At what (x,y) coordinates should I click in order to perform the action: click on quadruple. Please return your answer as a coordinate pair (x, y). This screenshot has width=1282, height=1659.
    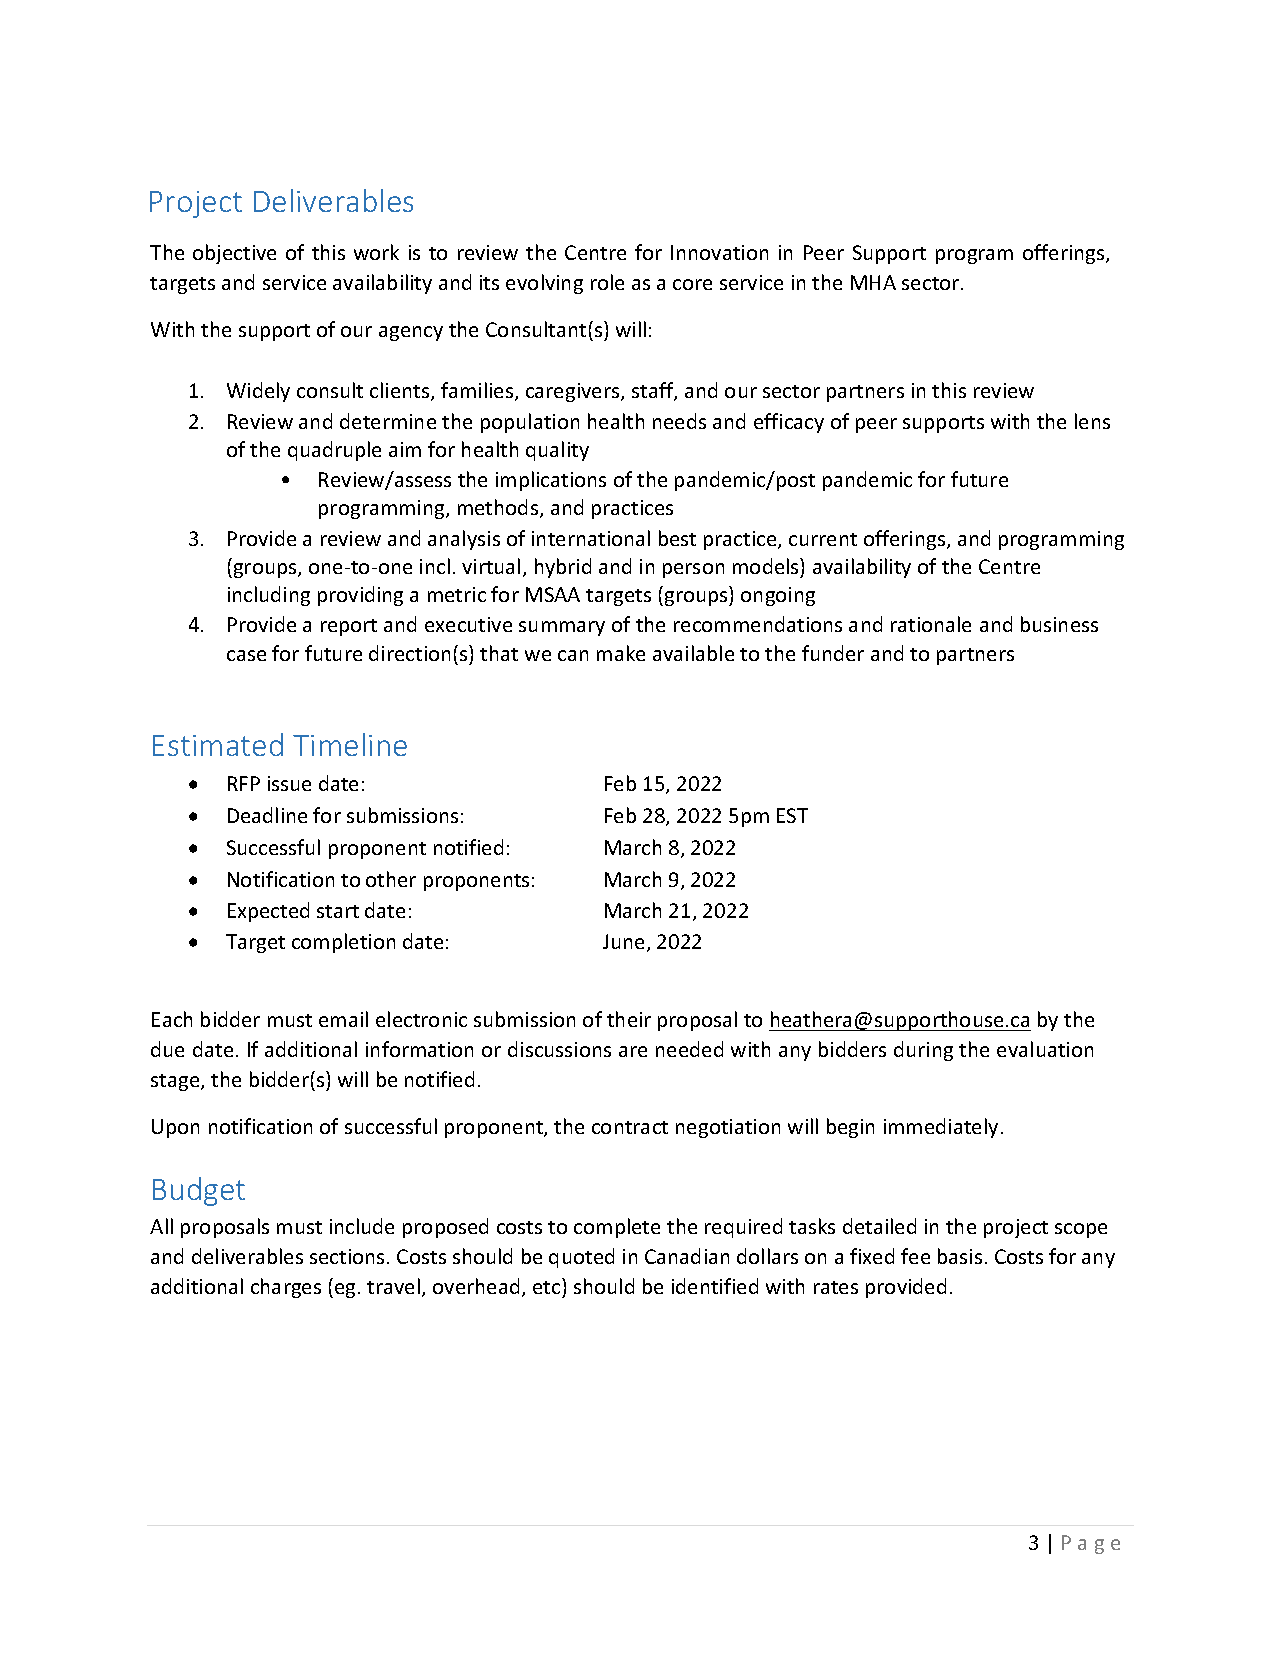
    Looking at the image, I should click on (334, 451).
